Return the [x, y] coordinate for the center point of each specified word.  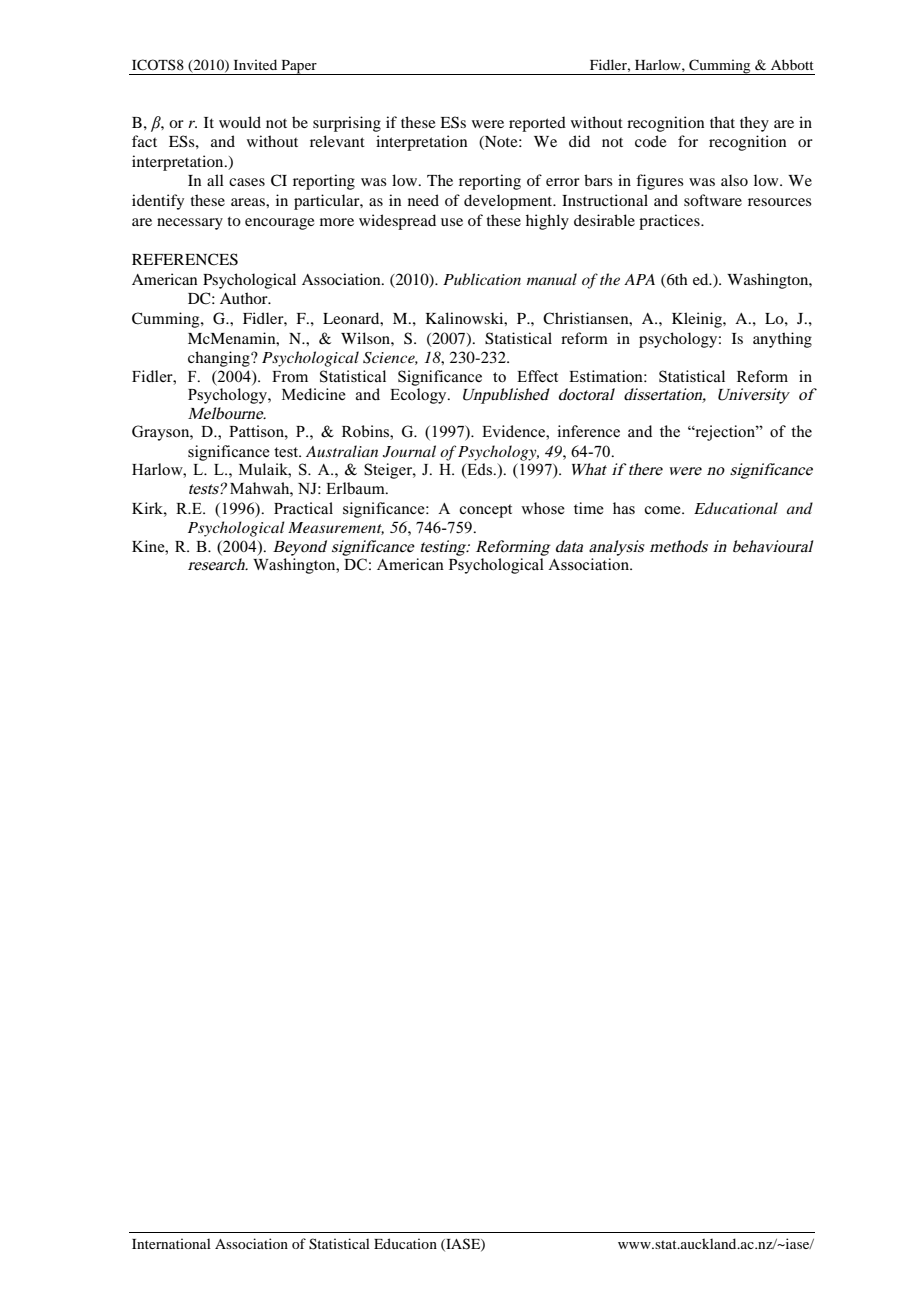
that [722, 122]
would [240, 122]
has [624, 508]
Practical [303, 508]
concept [485, 511]
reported [537, 124]
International [171, 1243]
